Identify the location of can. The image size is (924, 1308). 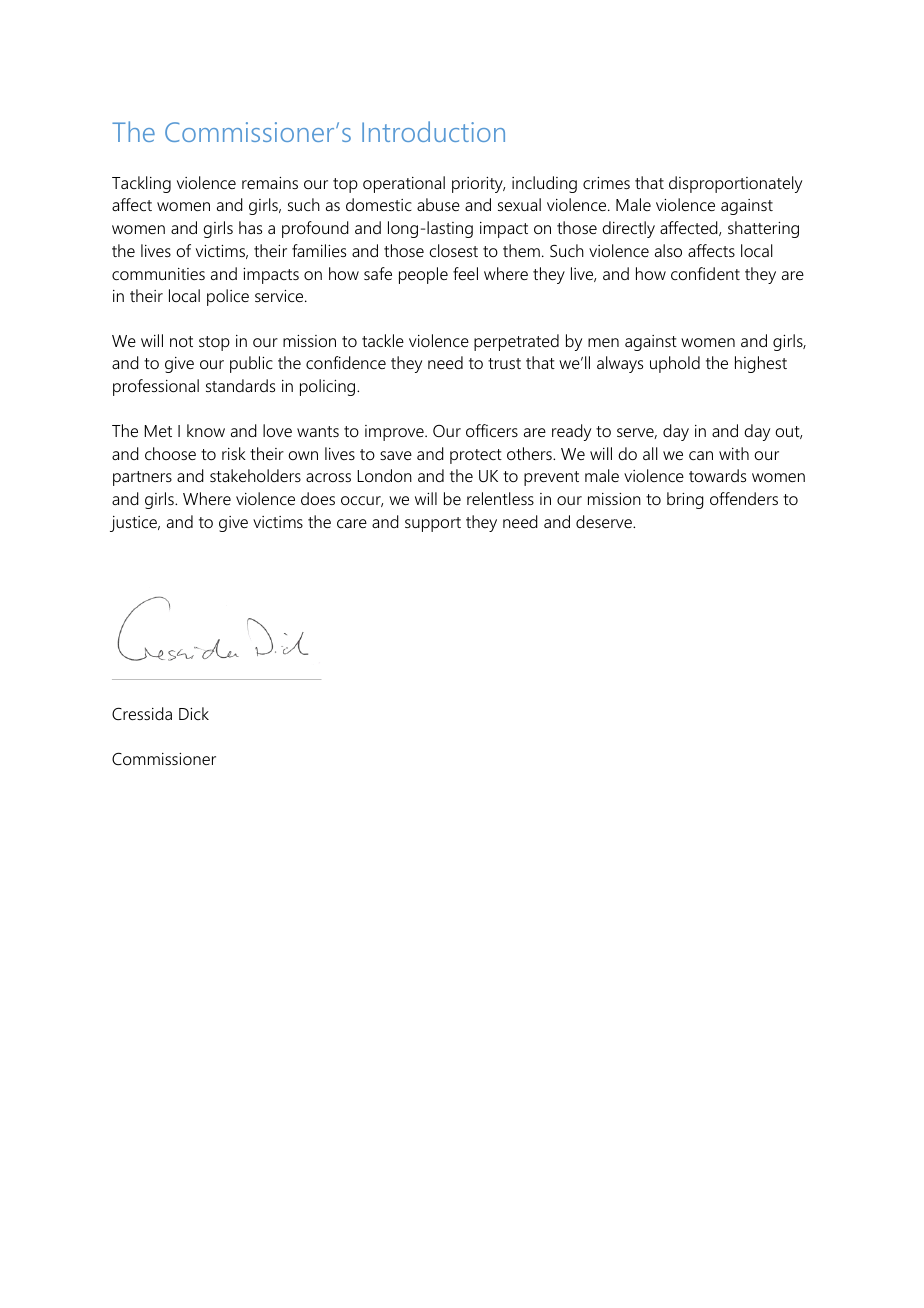
(701, 455).
